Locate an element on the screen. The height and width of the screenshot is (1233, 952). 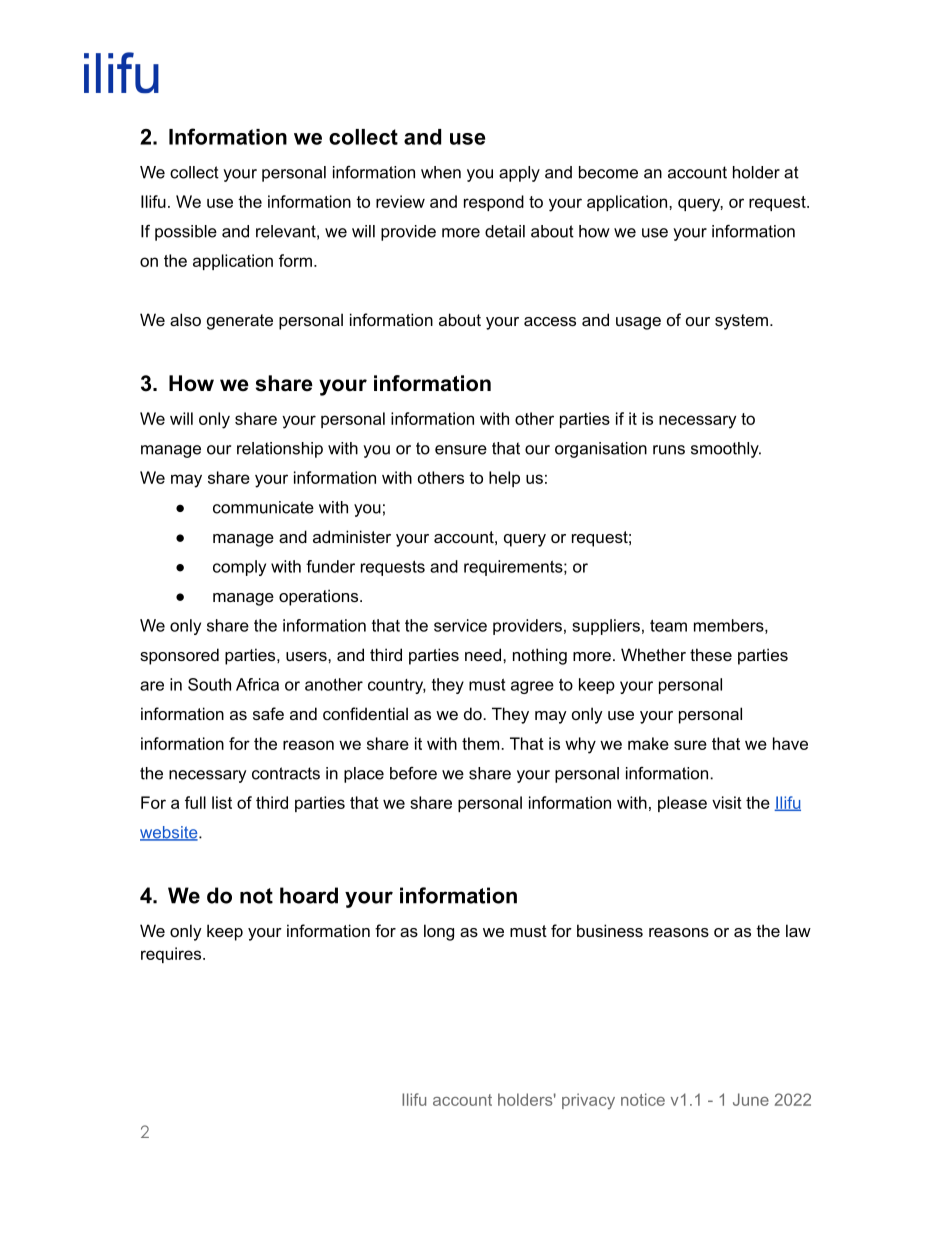
list is located at coordinates (222, 802).
